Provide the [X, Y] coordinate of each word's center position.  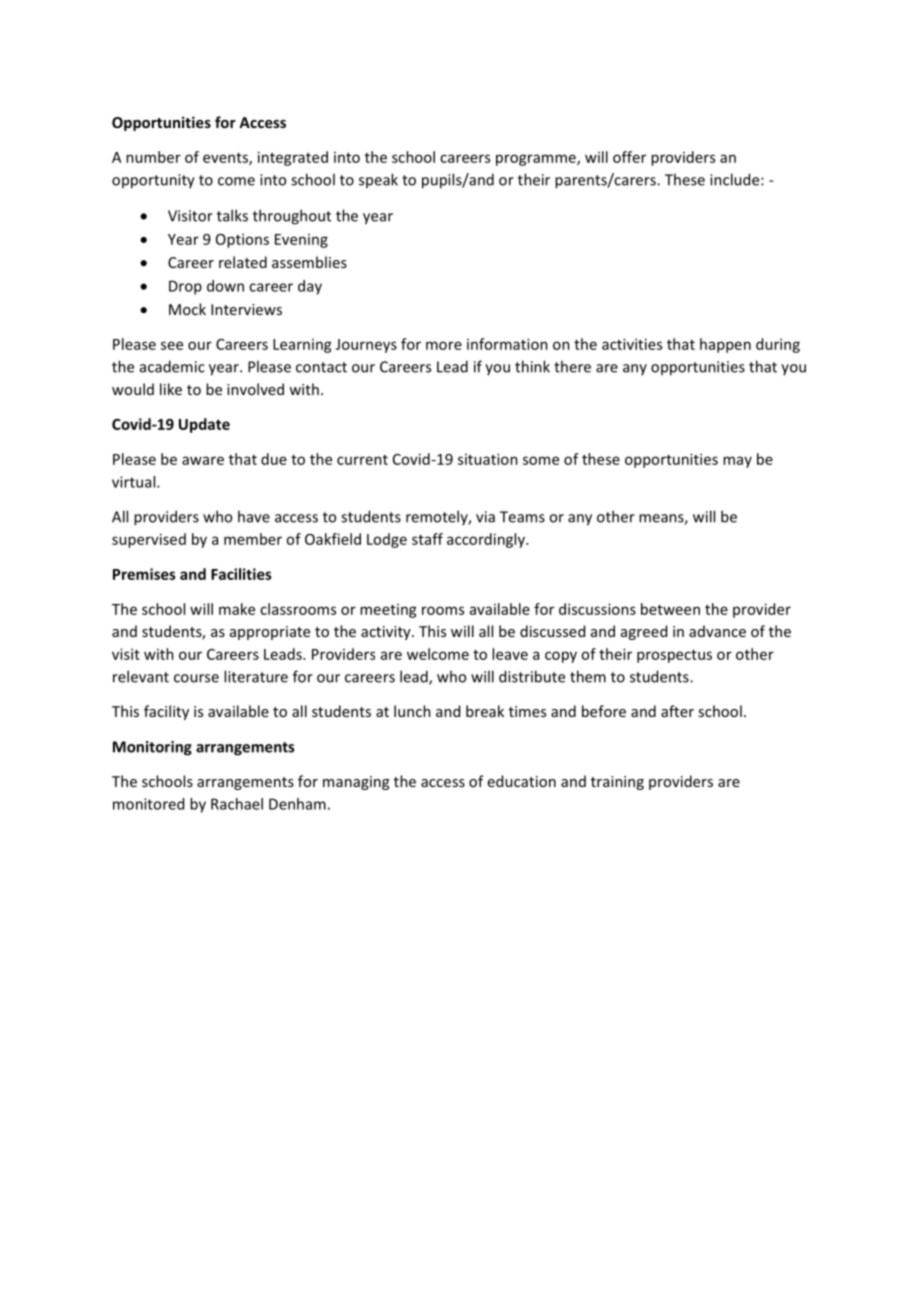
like [171, 389]
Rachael [237, 804]
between [670, 609]
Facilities [241, 574]
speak [378, 180]
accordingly [487, 540]
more [444, 345]
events [226, 159]
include [736, 179]
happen [725, 345]
